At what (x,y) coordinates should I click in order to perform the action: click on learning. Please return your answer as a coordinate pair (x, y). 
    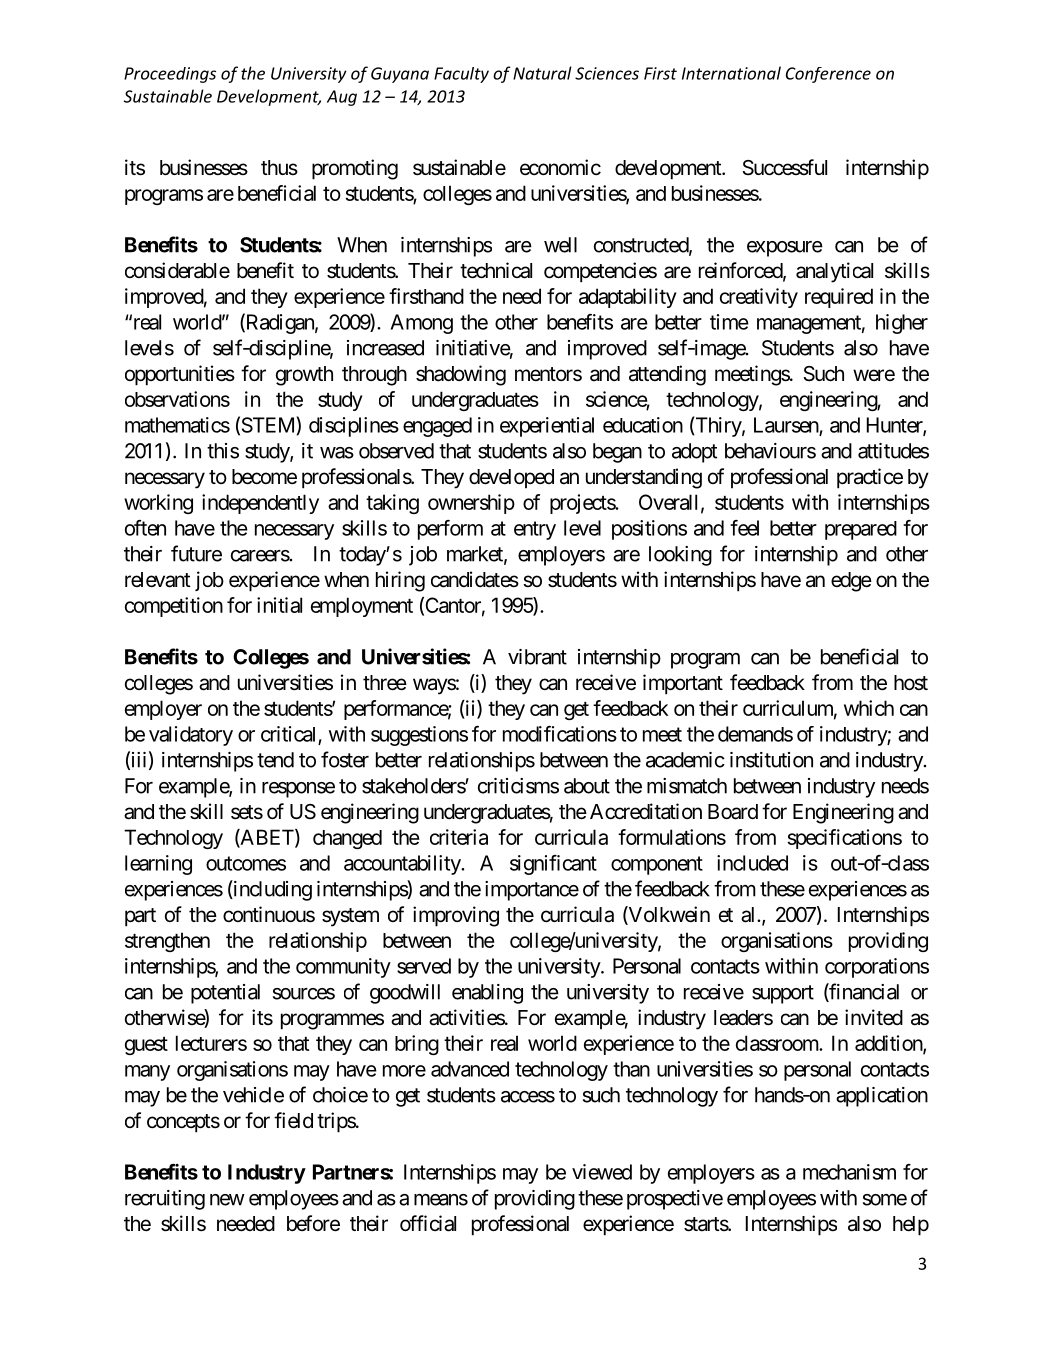
    Looking at the image, I should click on (158, 865).
